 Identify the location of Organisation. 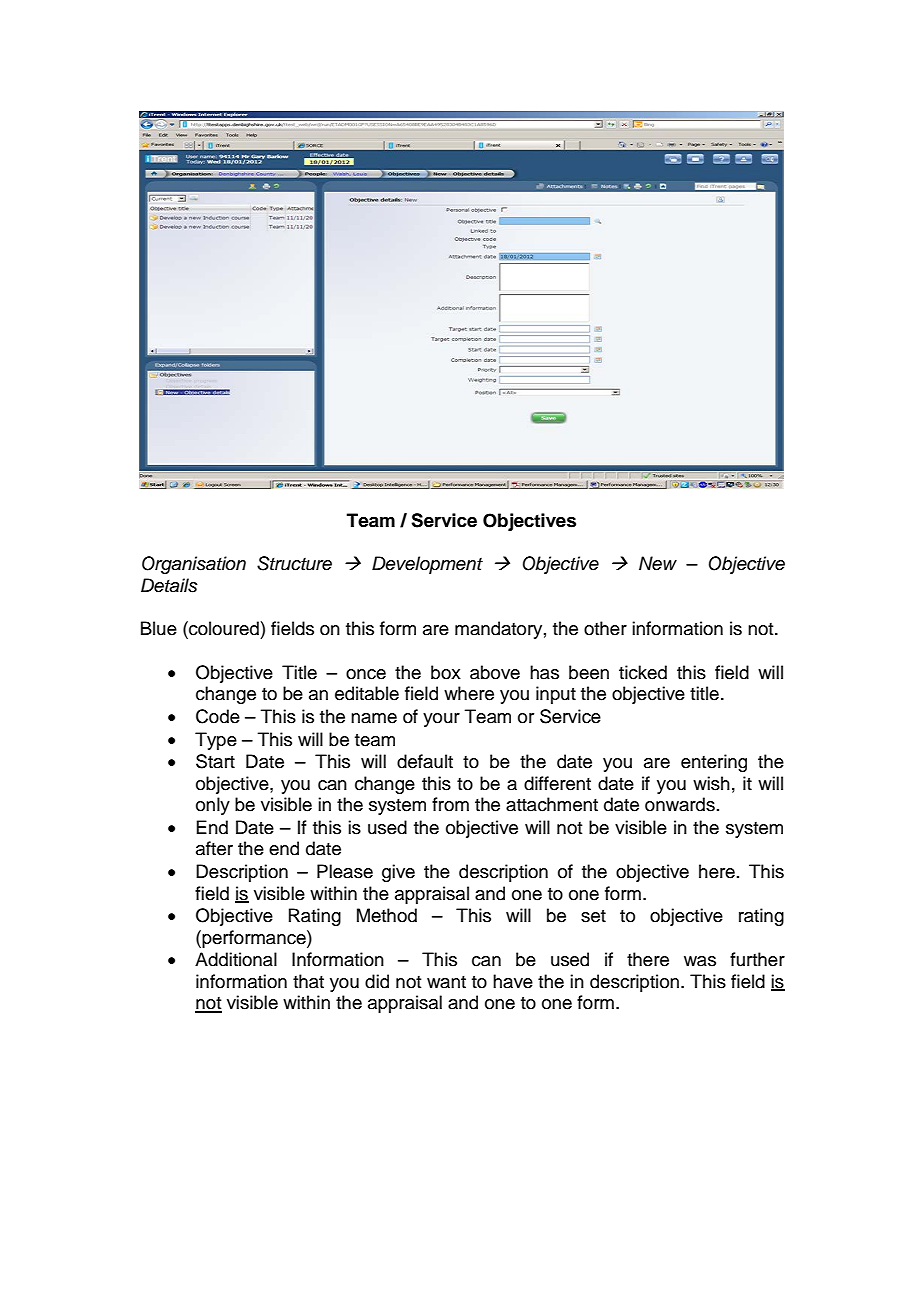
(194, 565).
